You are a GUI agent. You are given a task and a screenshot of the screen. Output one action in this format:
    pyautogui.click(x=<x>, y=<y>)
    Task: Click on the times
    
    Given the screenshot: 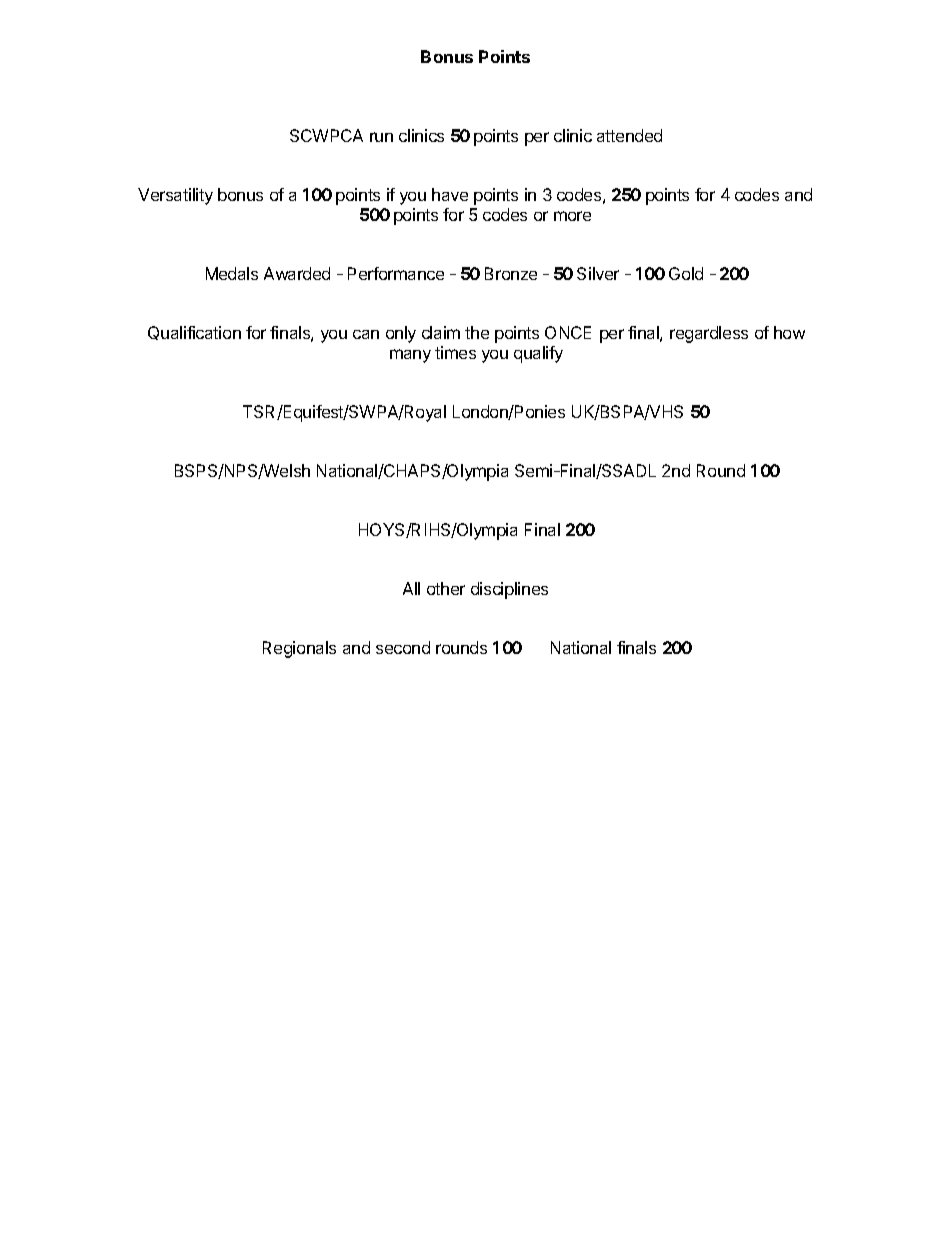 What is the action you would take?
    pyautogui.click(x=455, y=352)
